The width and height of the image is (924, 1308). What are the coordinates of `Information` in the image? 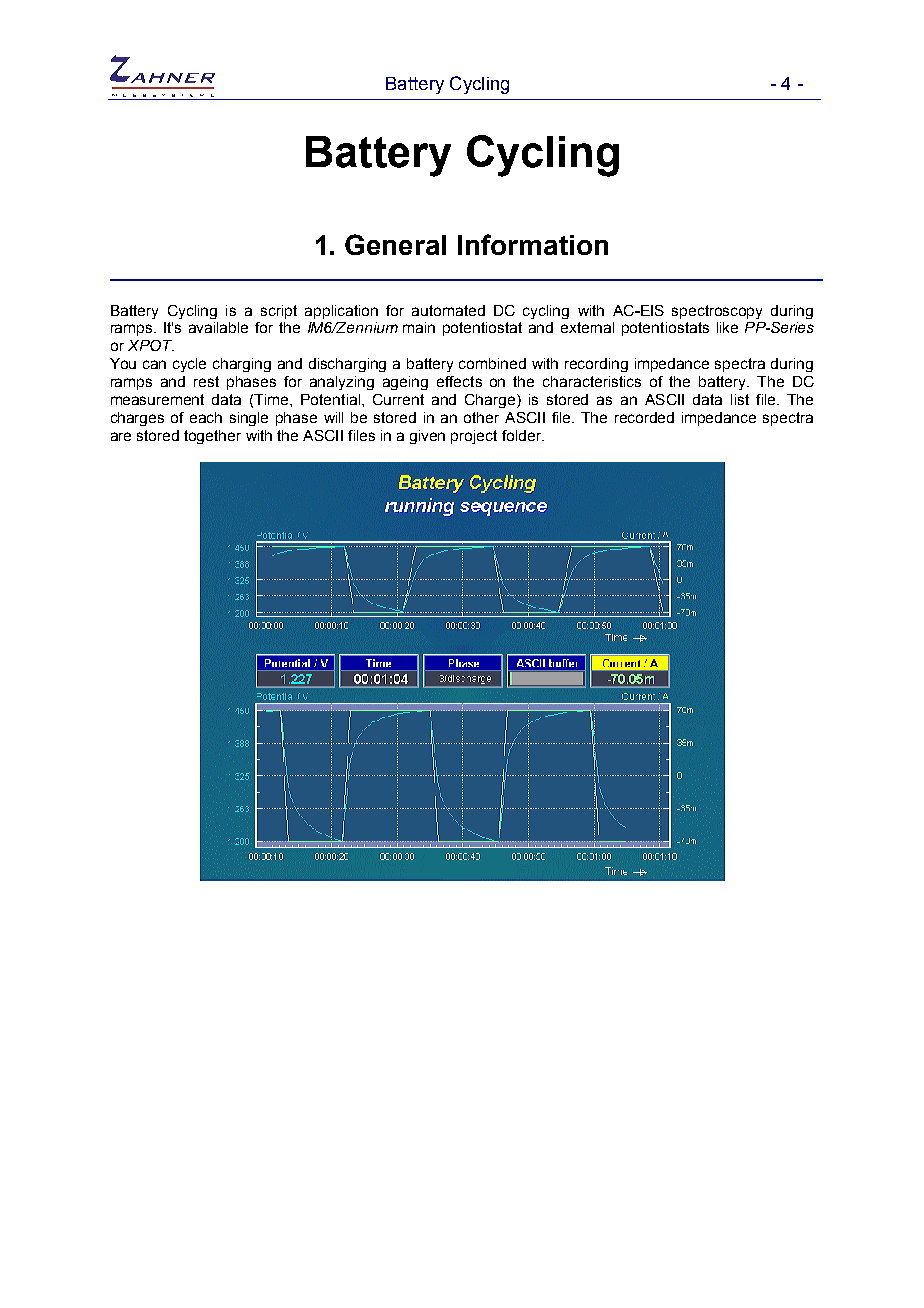 It's located at (533, 244).
